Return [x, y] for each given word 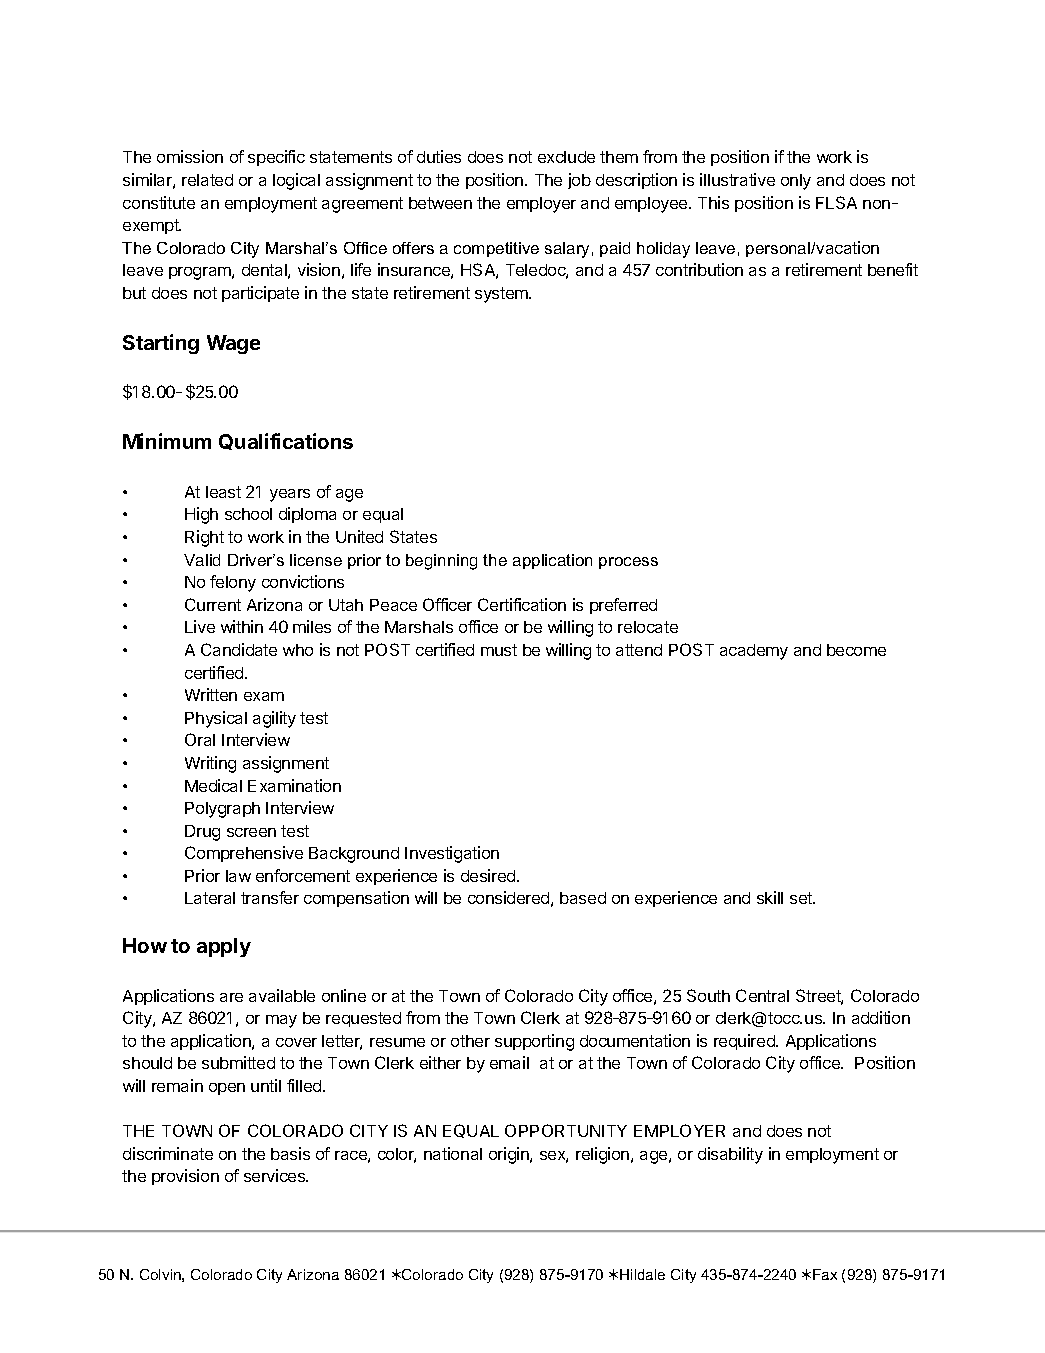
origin [510, 1155]
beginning [441, 562]
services [276, 1175]
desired [489, 875]
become [856, 650]
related [207, 180]
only [796, 182]
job [579, 181]
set [802, 898]
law [238, 876]
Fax [825, 1274]
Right [204, 538]
